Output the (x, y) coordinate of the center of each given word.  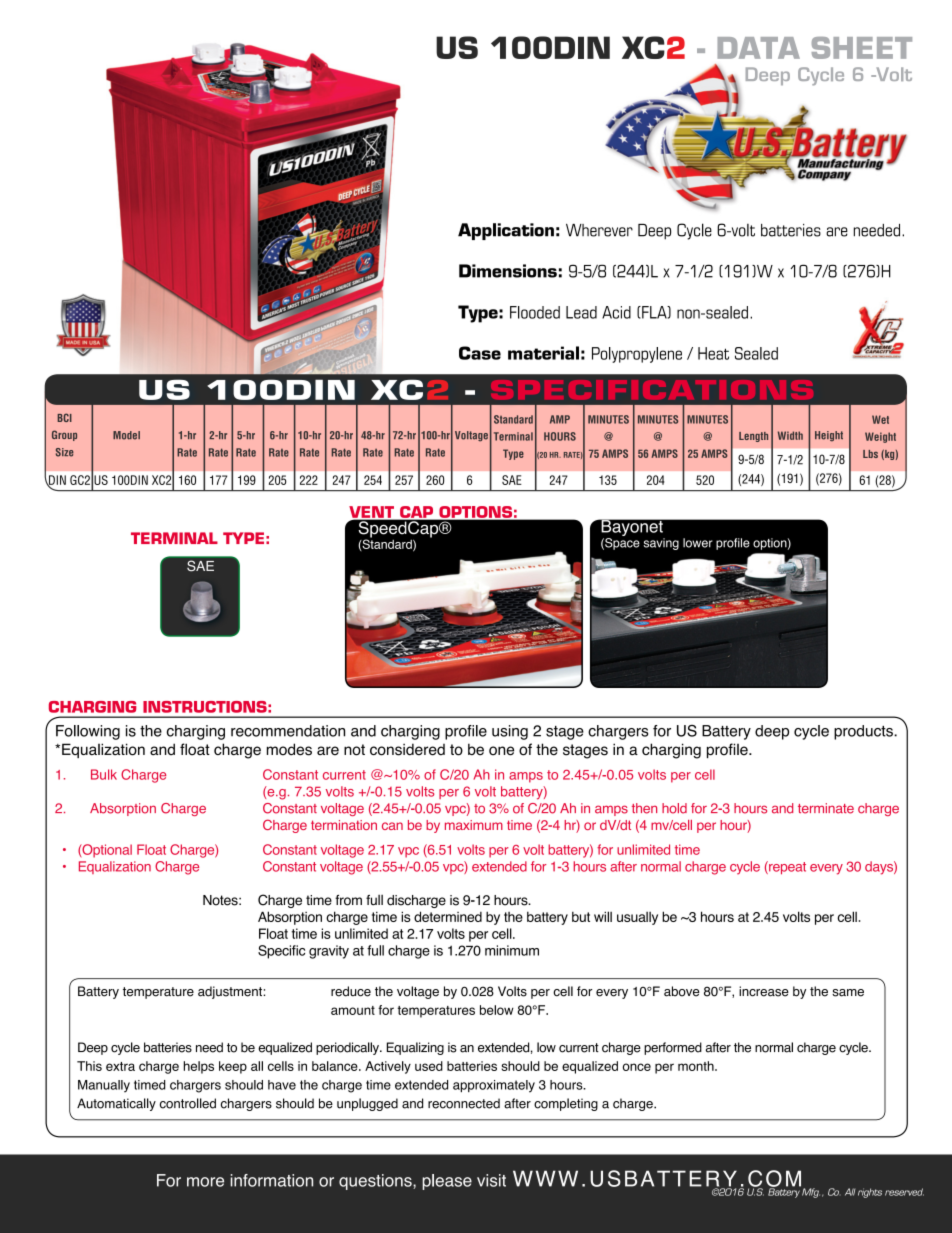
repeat (786, 868)
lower (698, 543)
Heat (713, 353)
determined (448, 916)
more (205, 1182)
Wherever (599, 230)
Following (88, 732)
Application (506, 231)
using (510, 732)
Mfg (811, 1193)
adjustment (231, 992)
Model (126, 435)
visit (491, 1180)
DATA (759, 48)
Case (480, 353)
